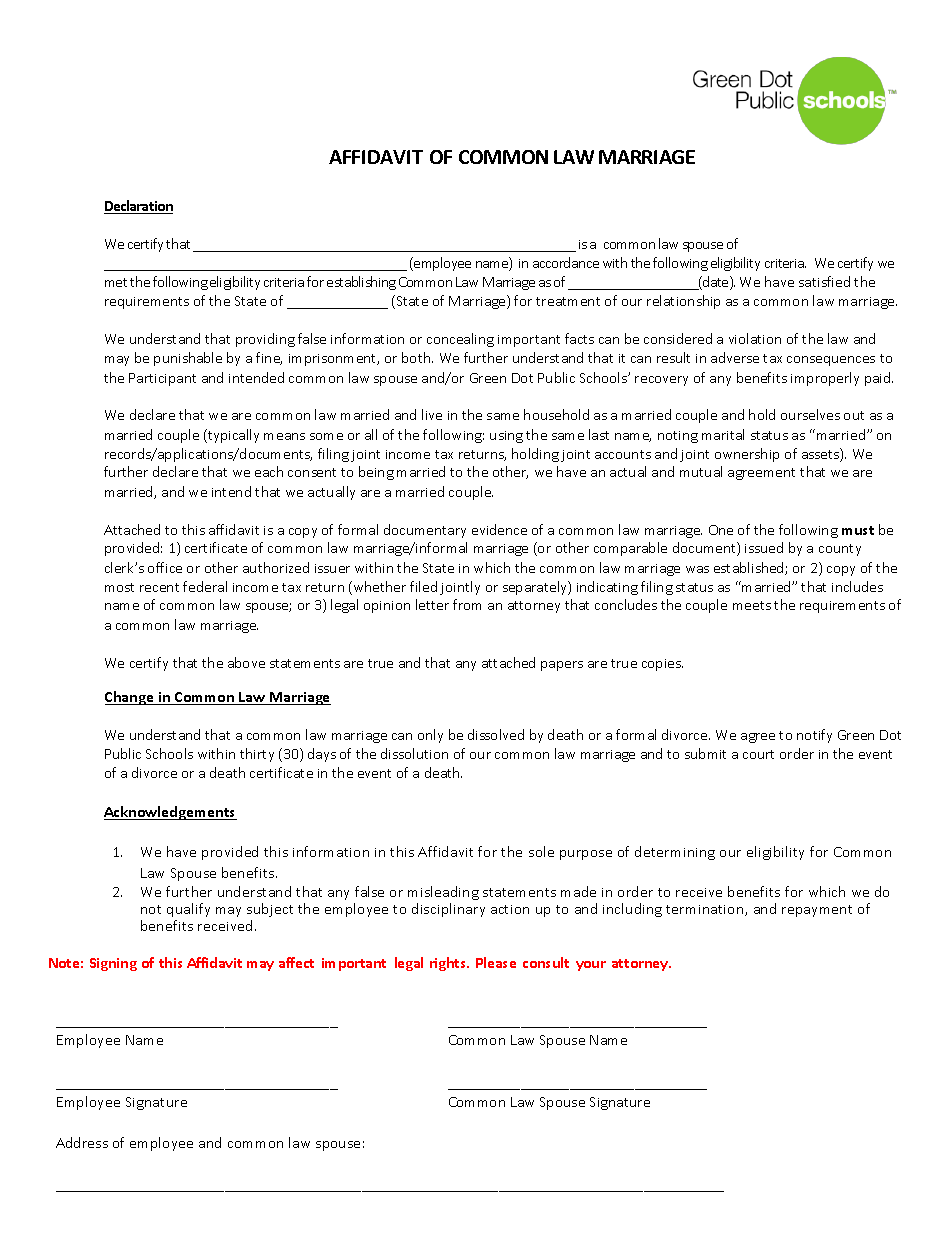 This screenshot has height=1233, width=952. What do you see at coordinates (82, 1142) in the screenshot?
I see `Address` at bounding box center [82, 1142].
